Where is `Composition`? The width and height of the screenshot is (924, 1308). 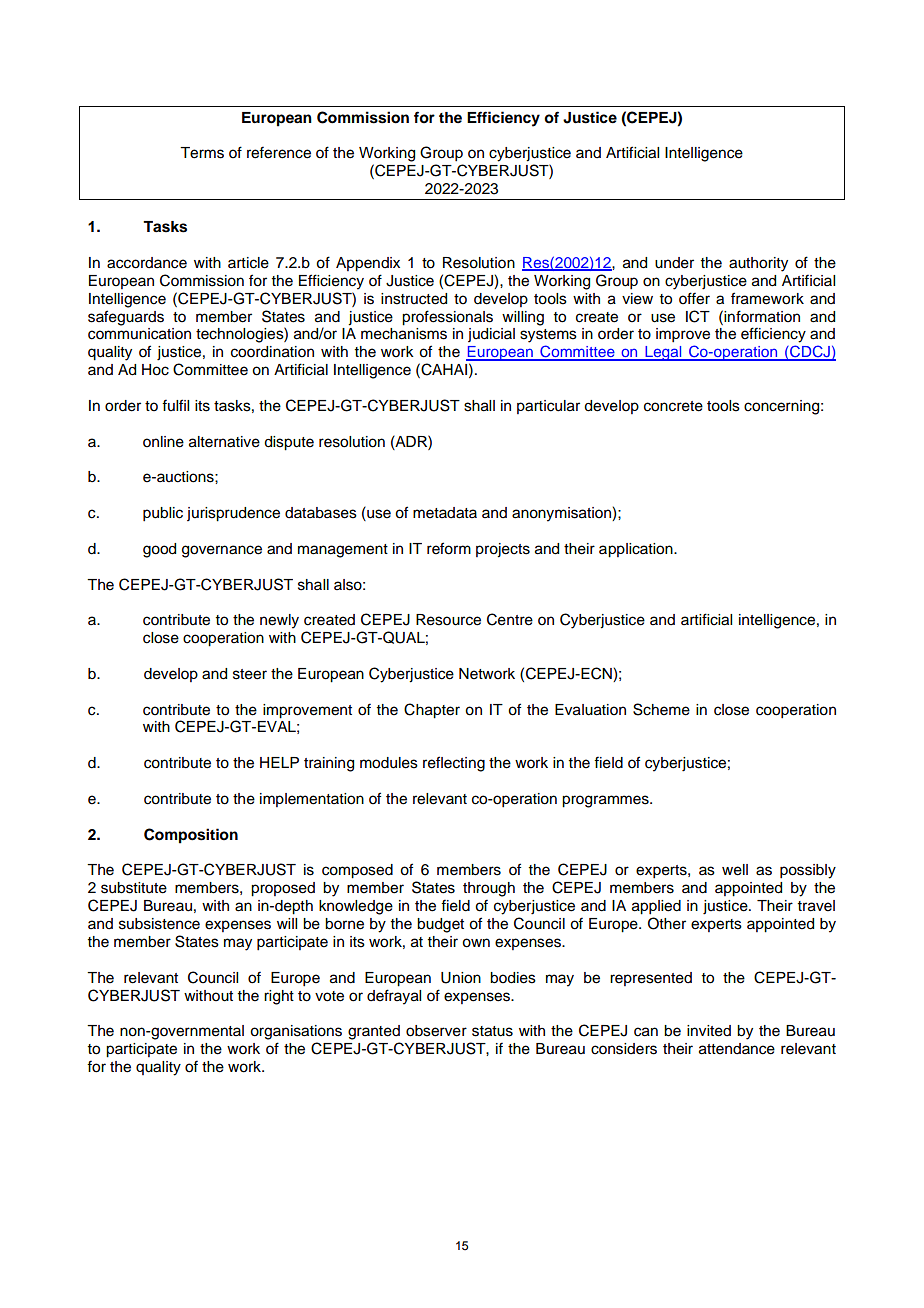 Composition is located at coordinates (191, 836).
